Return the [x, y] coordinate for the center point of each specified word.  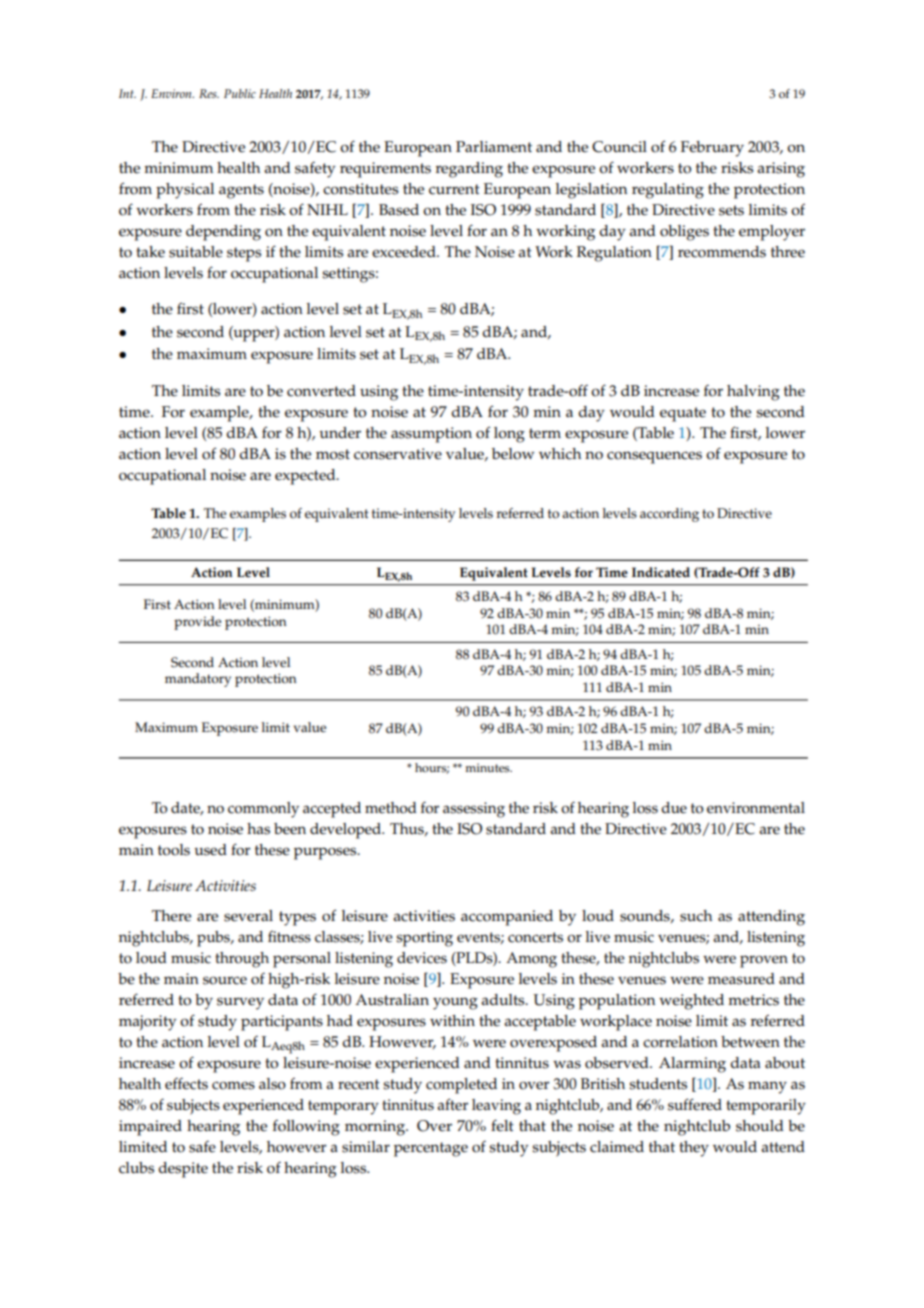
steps [244, 254]
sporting [424, 939]
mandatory [198, 680]
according [669, 515]
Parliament [494, 147]
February [712, 149]
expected [306, 477]
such [696, 916]
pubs [214, 939]
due [674, 808]
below [513, 454]
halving [753, 393]
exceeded [405, 252]
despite [183, 1170]
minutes [488, 768]
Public [240, 93]
